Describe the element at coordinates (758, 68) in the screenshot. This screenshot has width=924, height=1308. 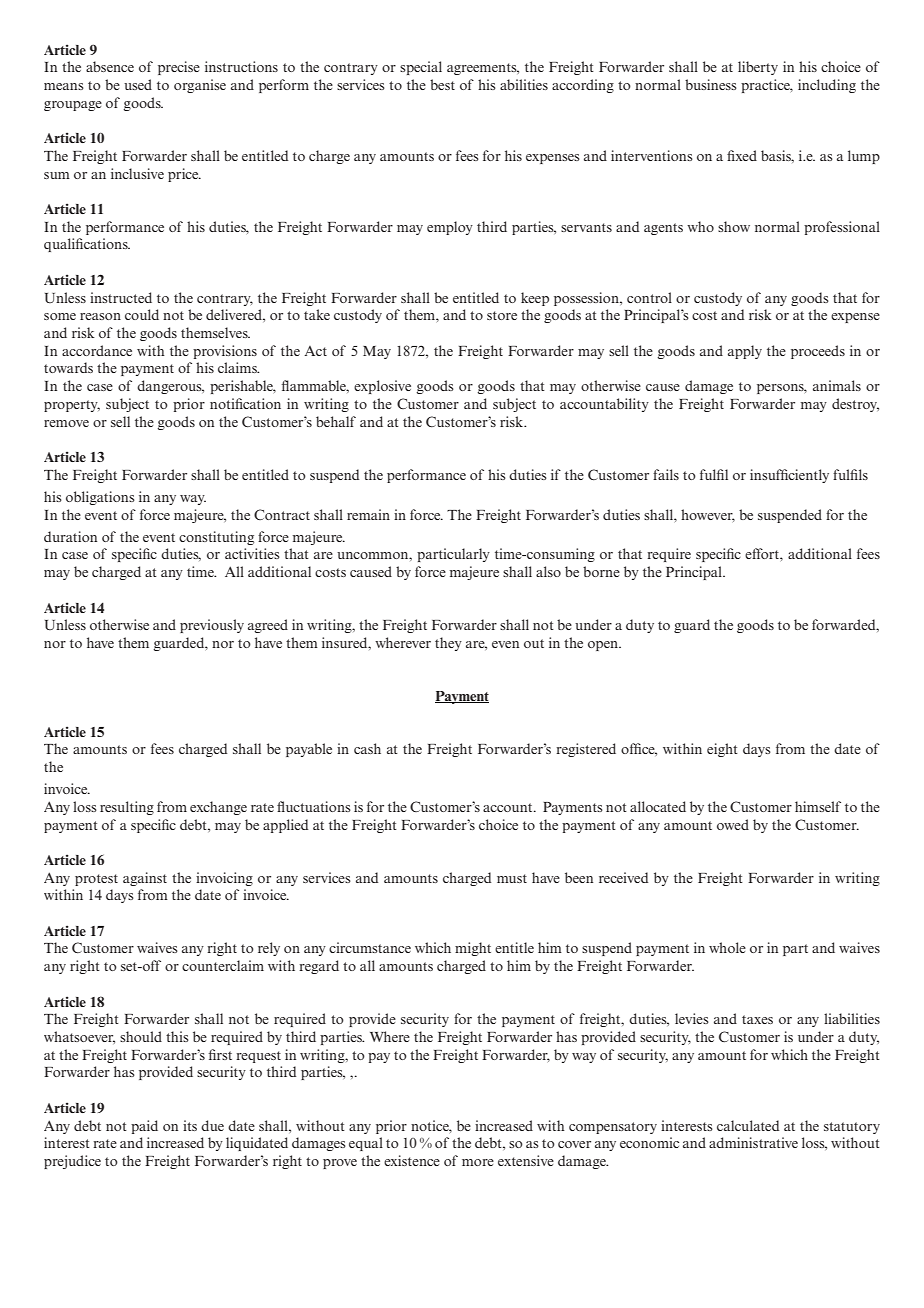
I see `liberty` at that location.
